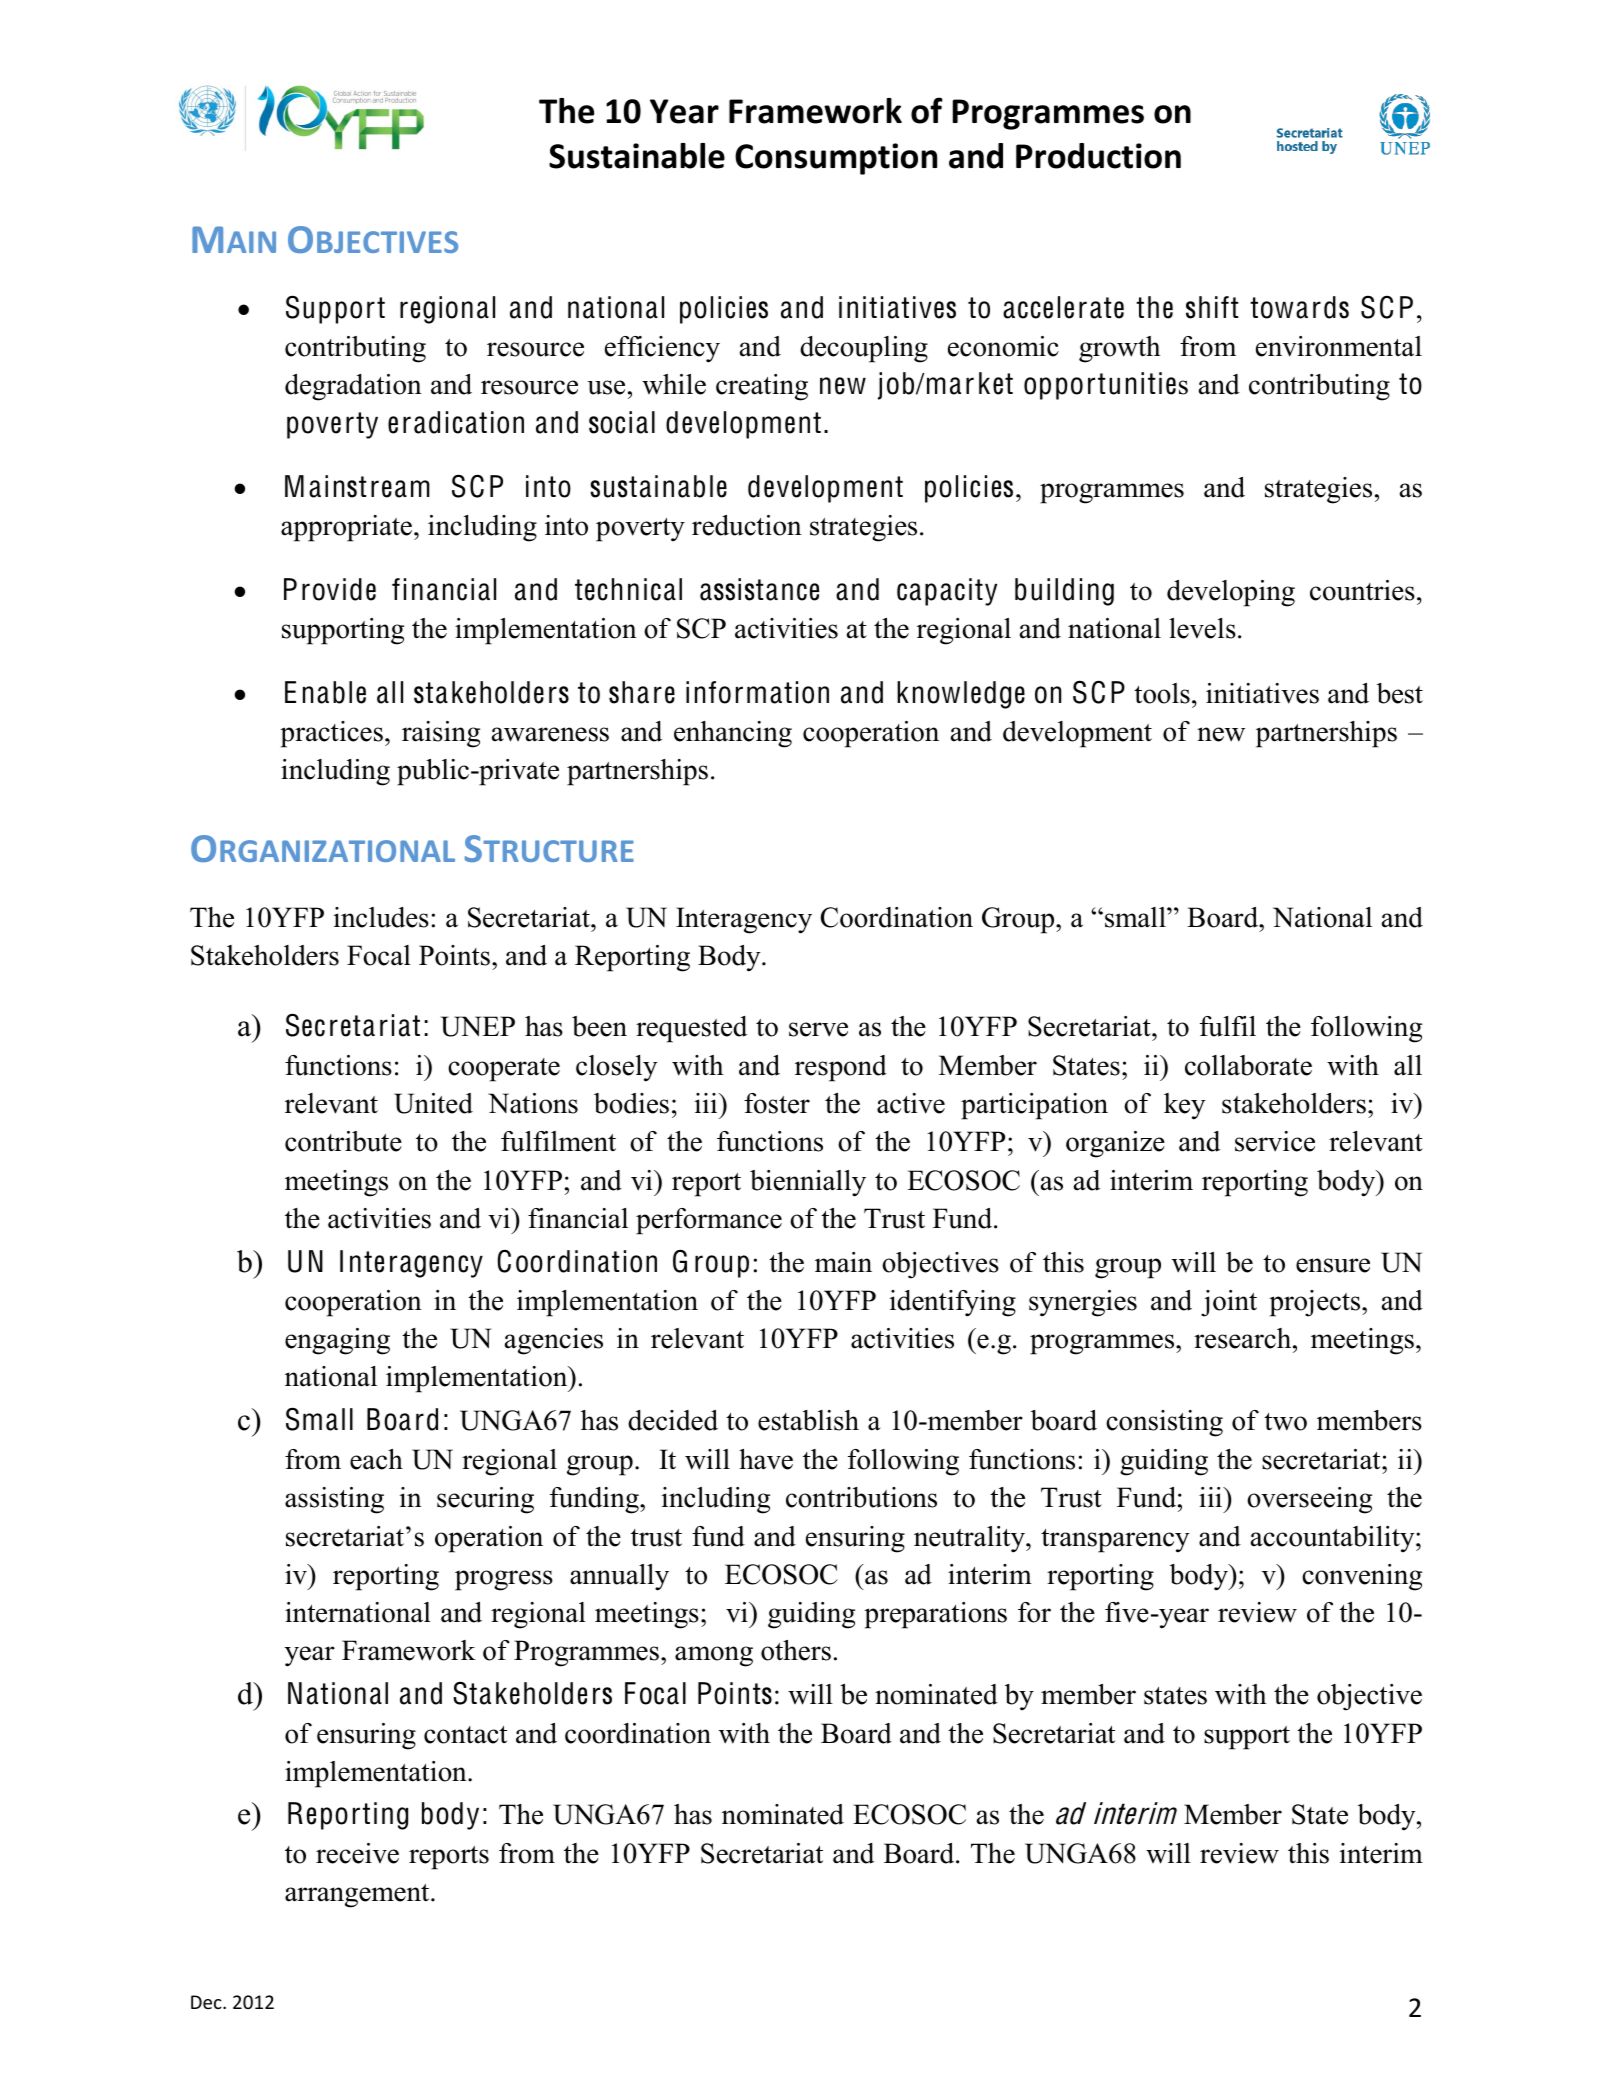  What do you see at coordinates (1162, 693) in the document?
I see `tools` at bounding box center [1162, 693].
